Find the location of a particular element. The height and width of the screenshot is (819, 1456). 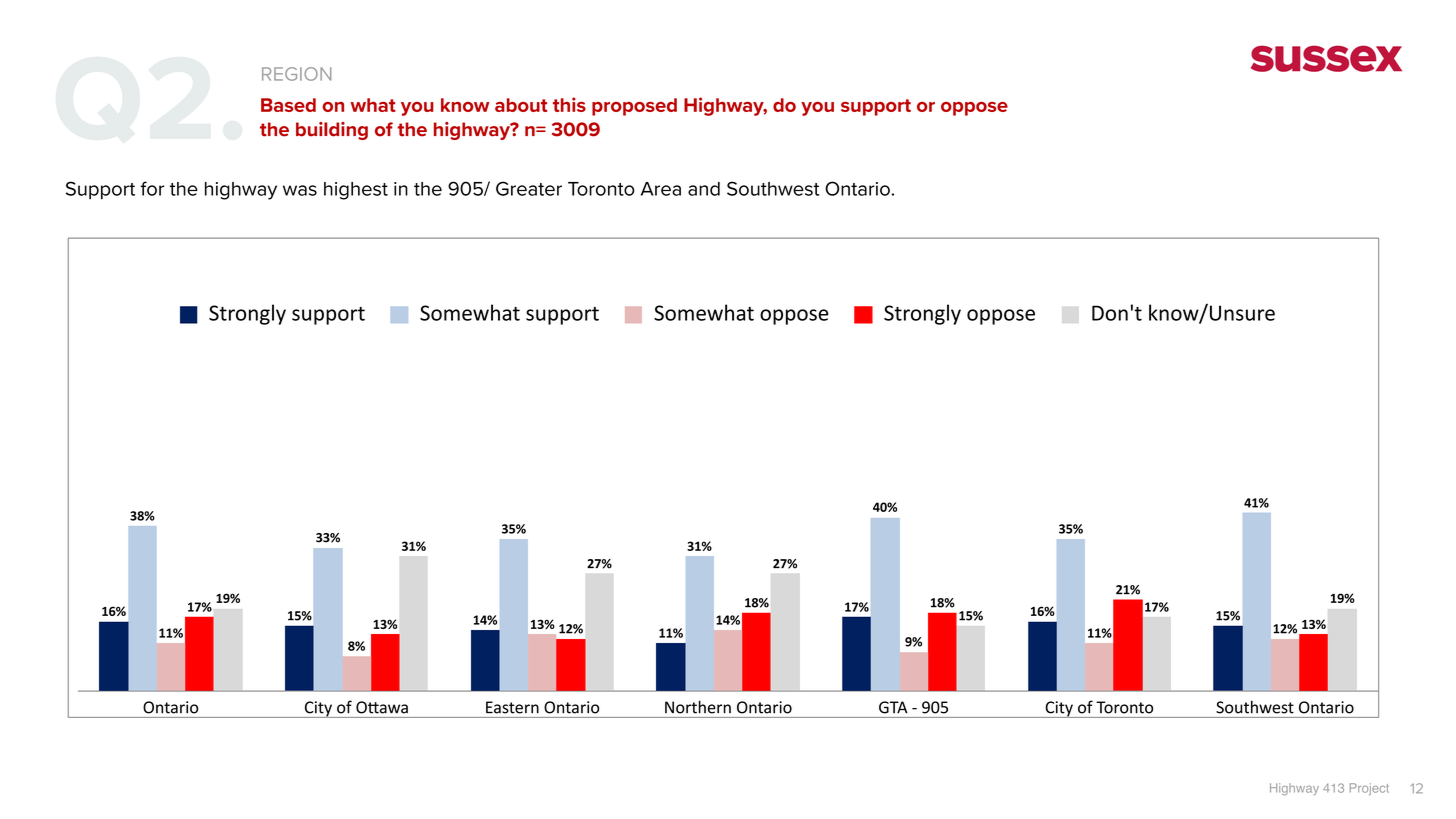

Greater is located at coordinates (529, 188).
